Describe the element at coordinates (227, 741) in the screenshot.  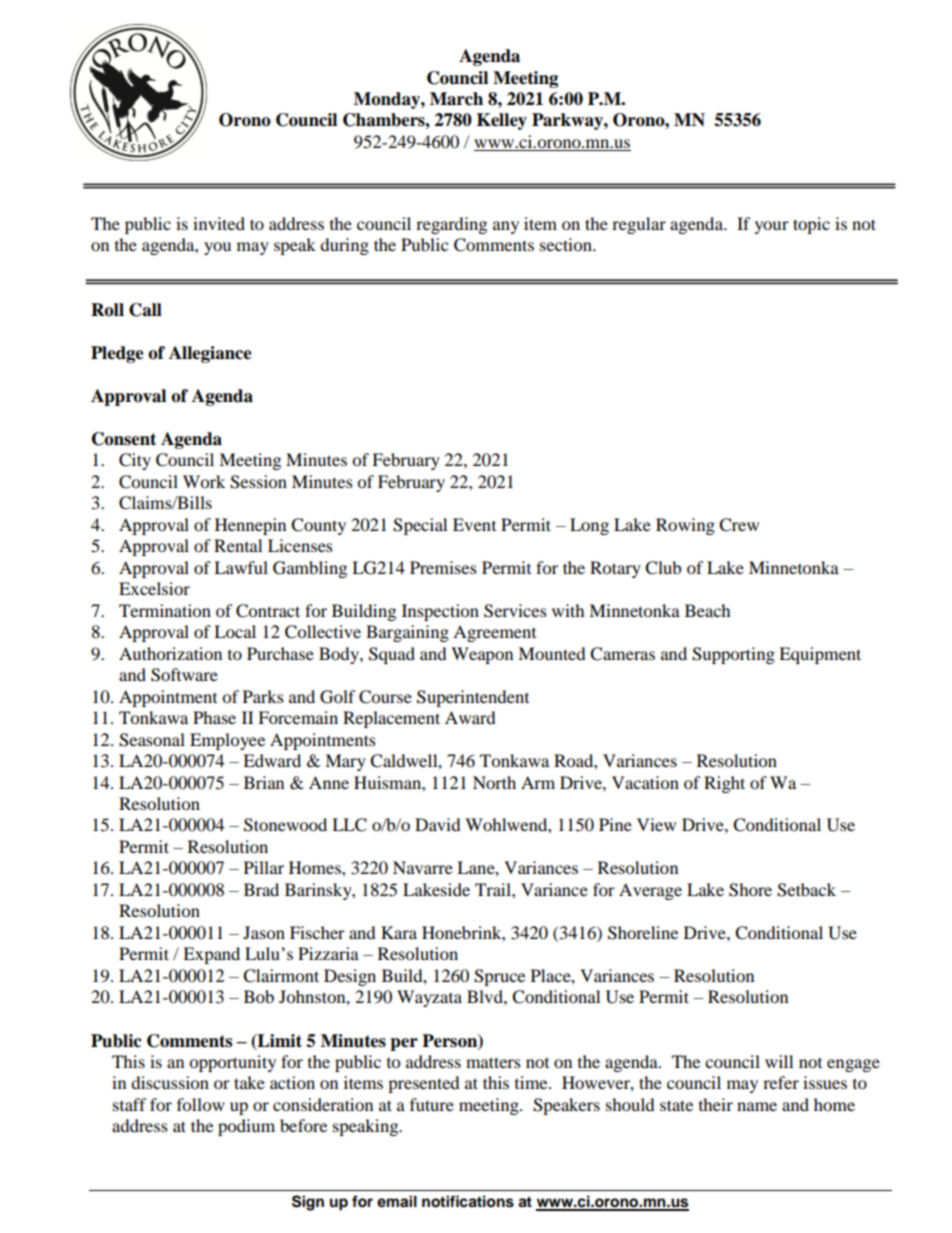
I see `Employee` at that location.
